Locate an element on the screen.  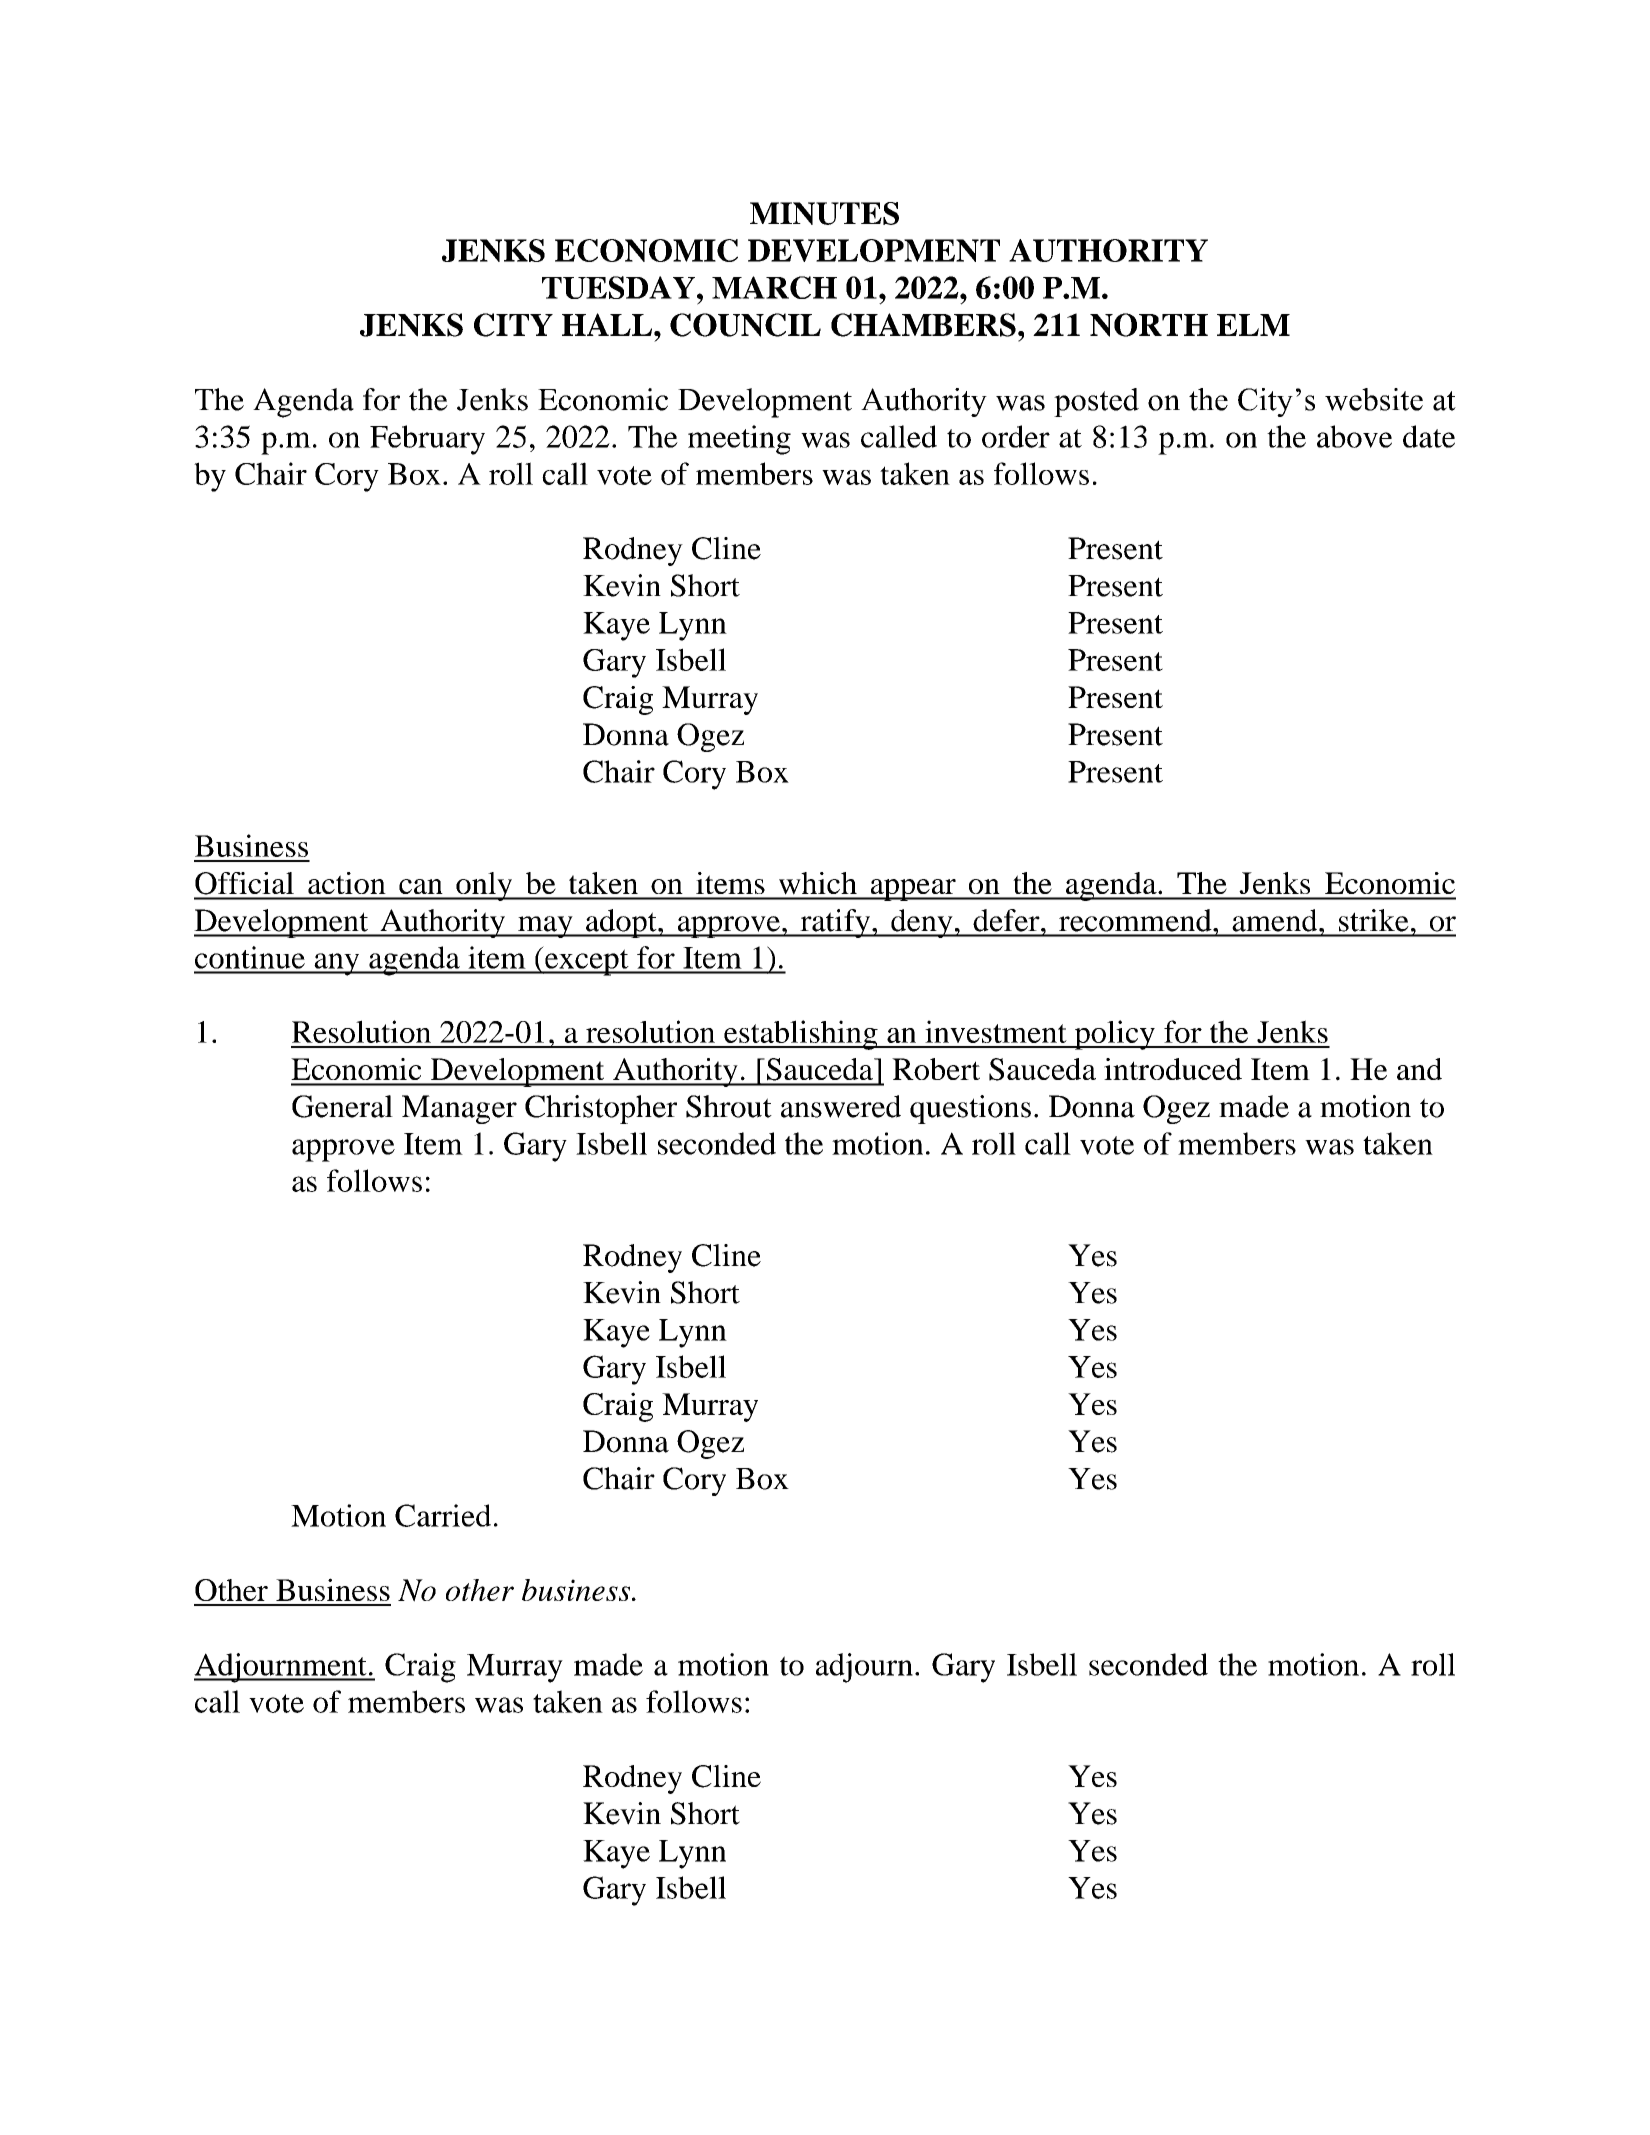
Carried is located at coordinates (443, 1515).
